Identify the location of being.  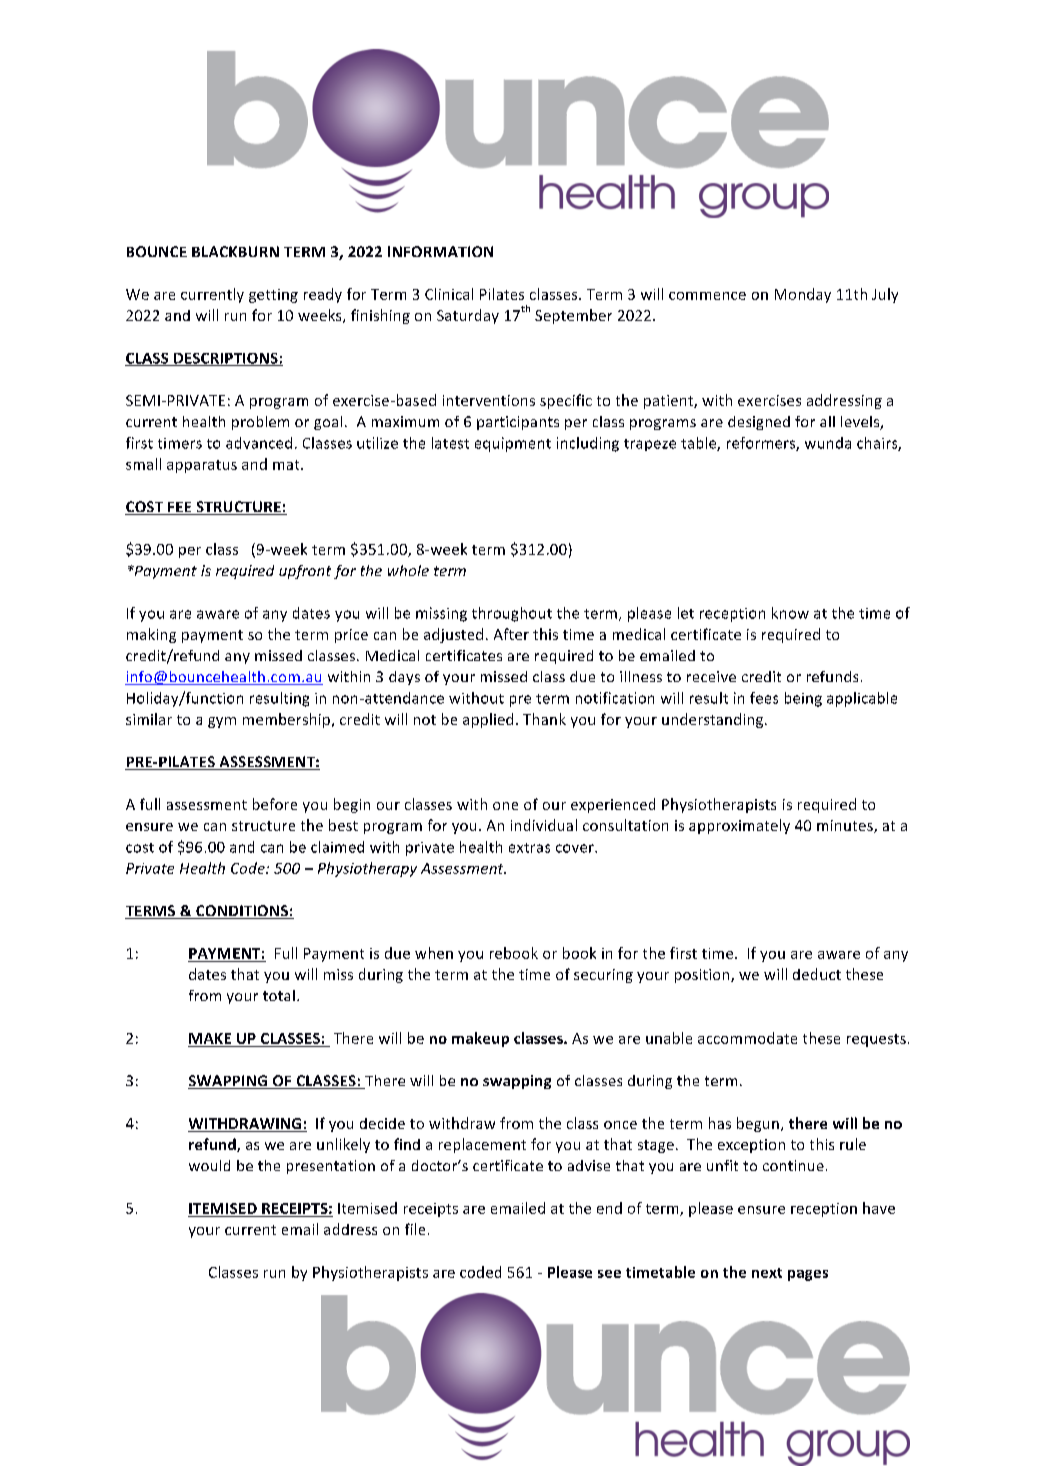
(803, 699).
